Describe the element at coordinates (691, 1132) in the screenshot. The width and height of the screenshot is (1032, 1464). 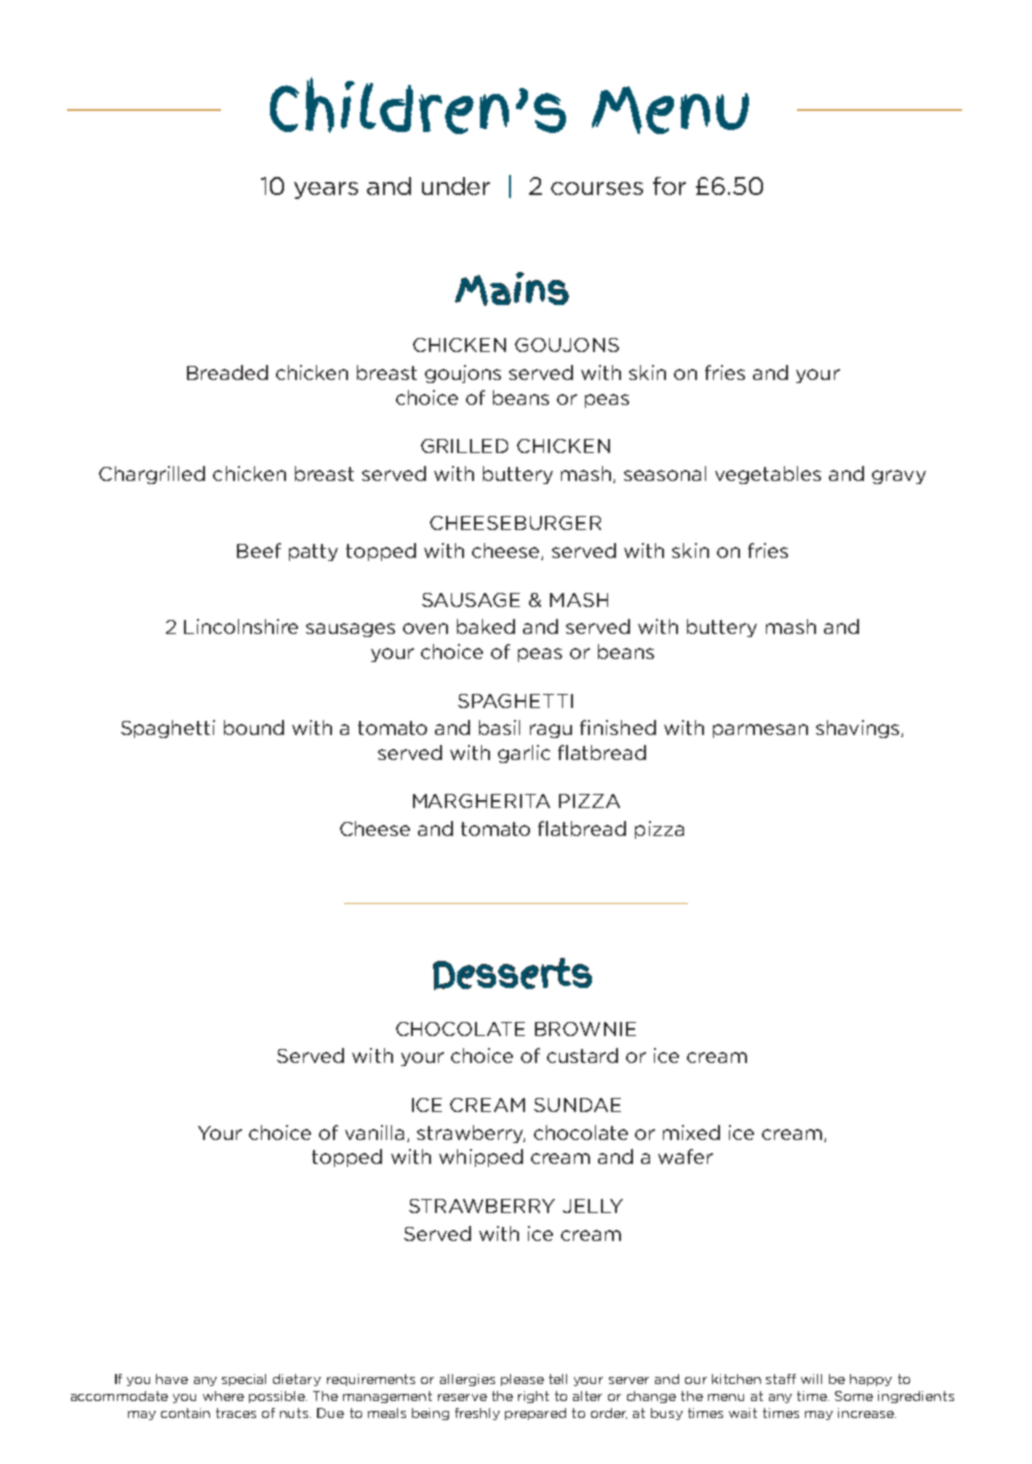
I see `mixed` at that location.
